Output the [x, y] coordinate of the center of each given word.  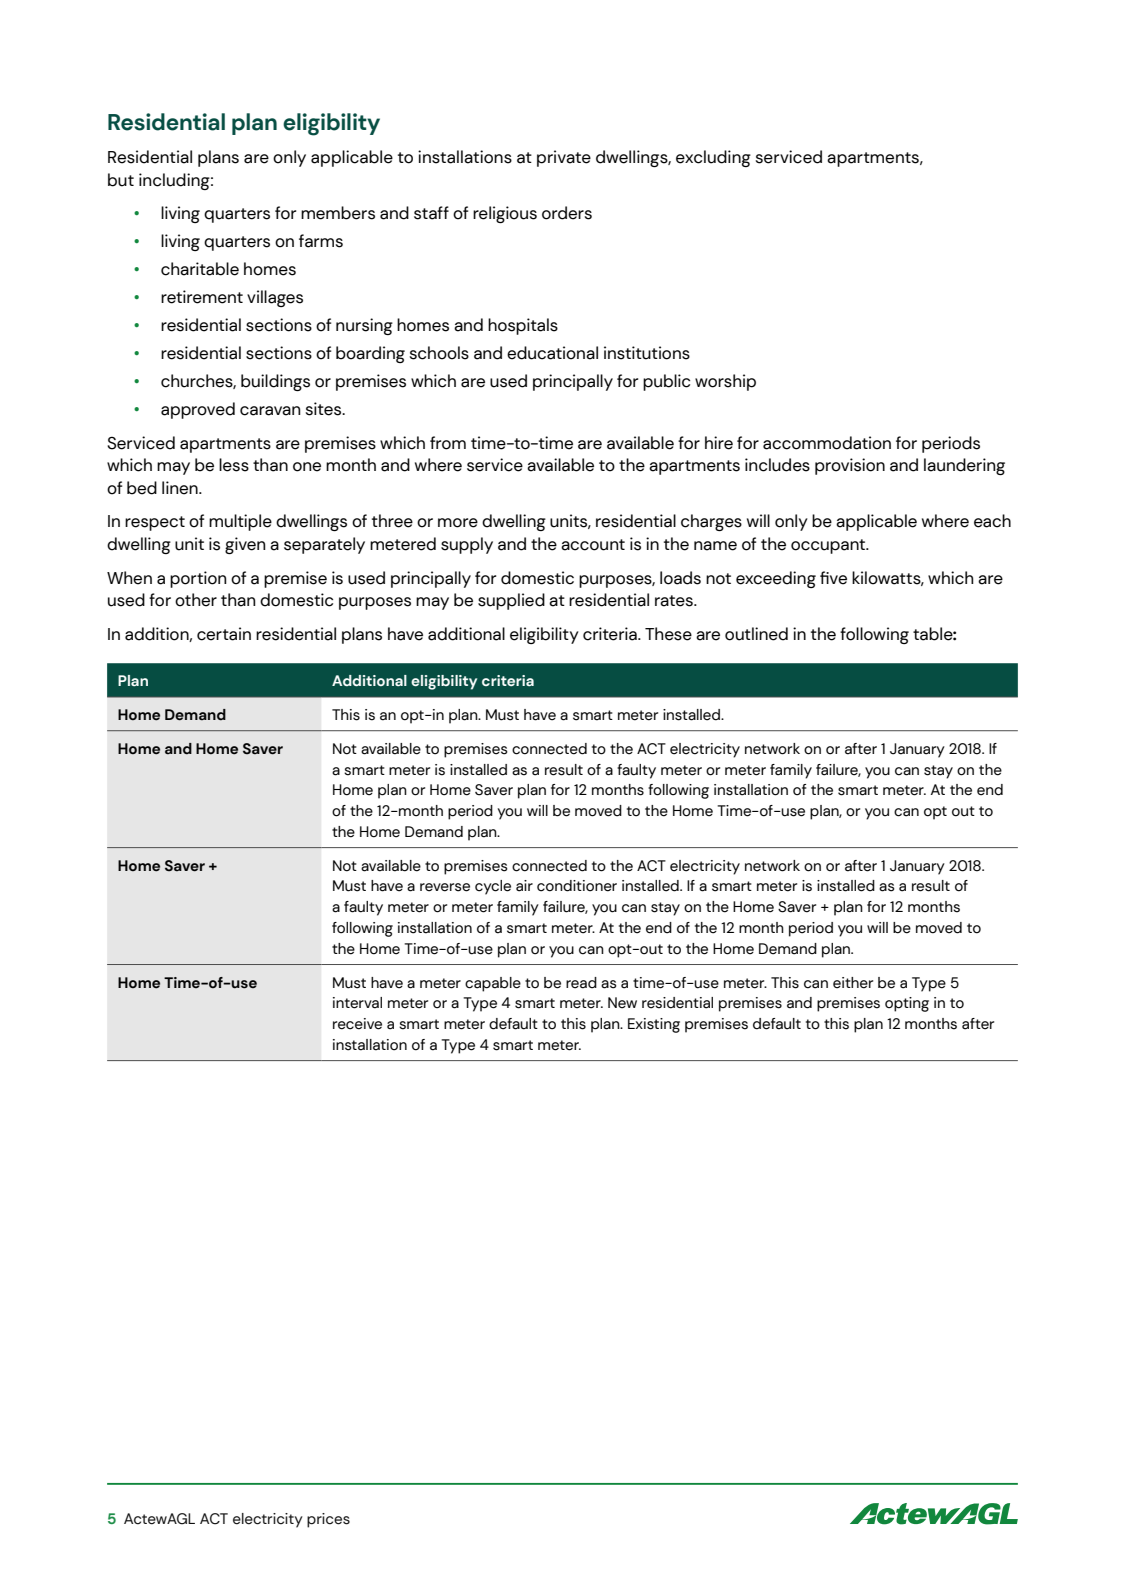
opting [907, 1004]
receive [357, 1024]
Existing [654, 1025]
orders [567, 213]
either [853, 983]
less [234, 465]
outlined [756, 634]
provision [850, 466]
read [581, 983]
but [121, 180]
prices [328, 1520]
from [448, 443]
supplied [511, 601]
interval [357, 1003]
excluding [713, 158]
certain [224, 634]
